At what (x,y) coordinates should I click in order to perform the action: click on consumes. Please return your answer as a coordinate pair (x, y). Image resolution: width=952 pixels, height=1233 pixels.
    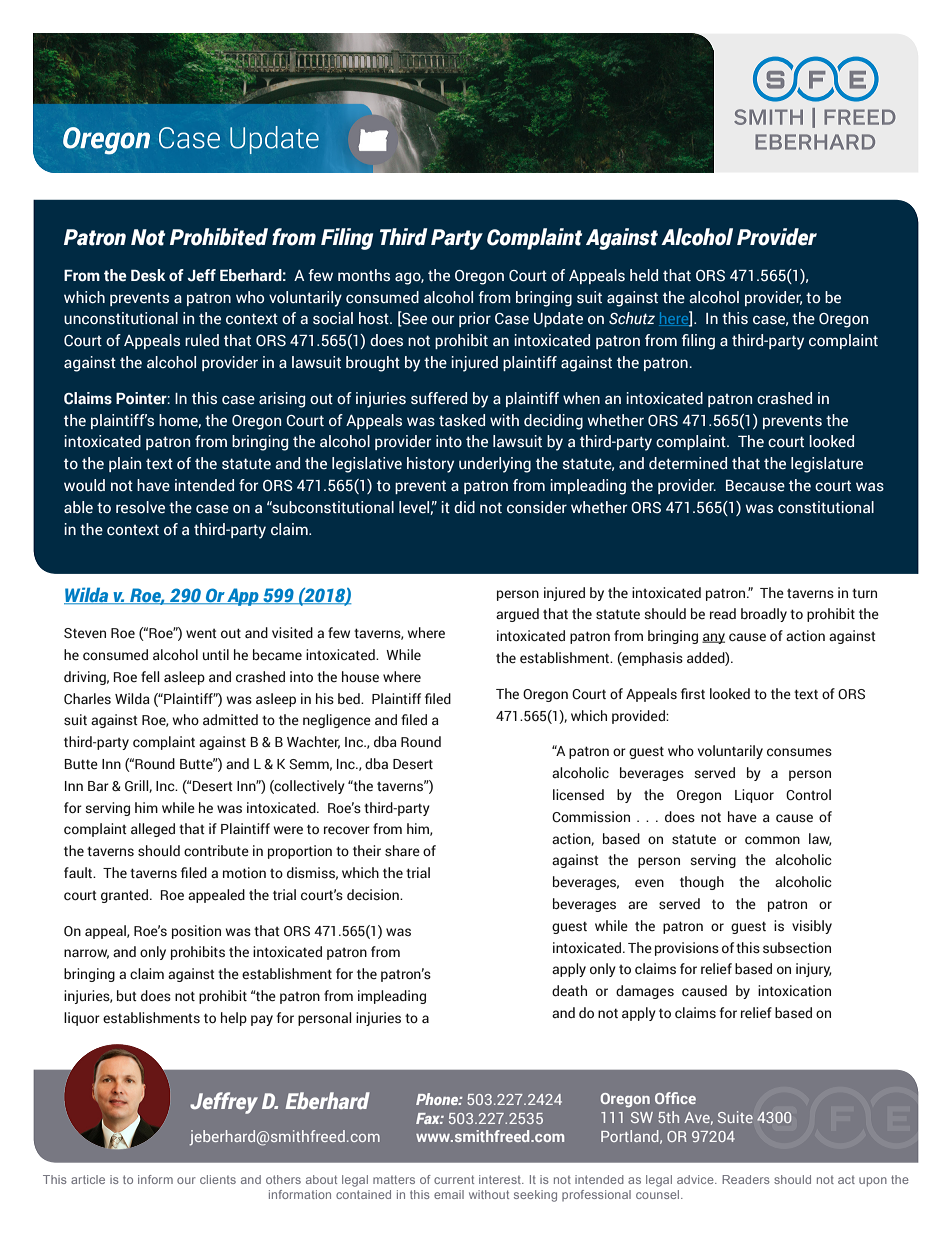
    Looking at the image, I should click on (799, 752).
